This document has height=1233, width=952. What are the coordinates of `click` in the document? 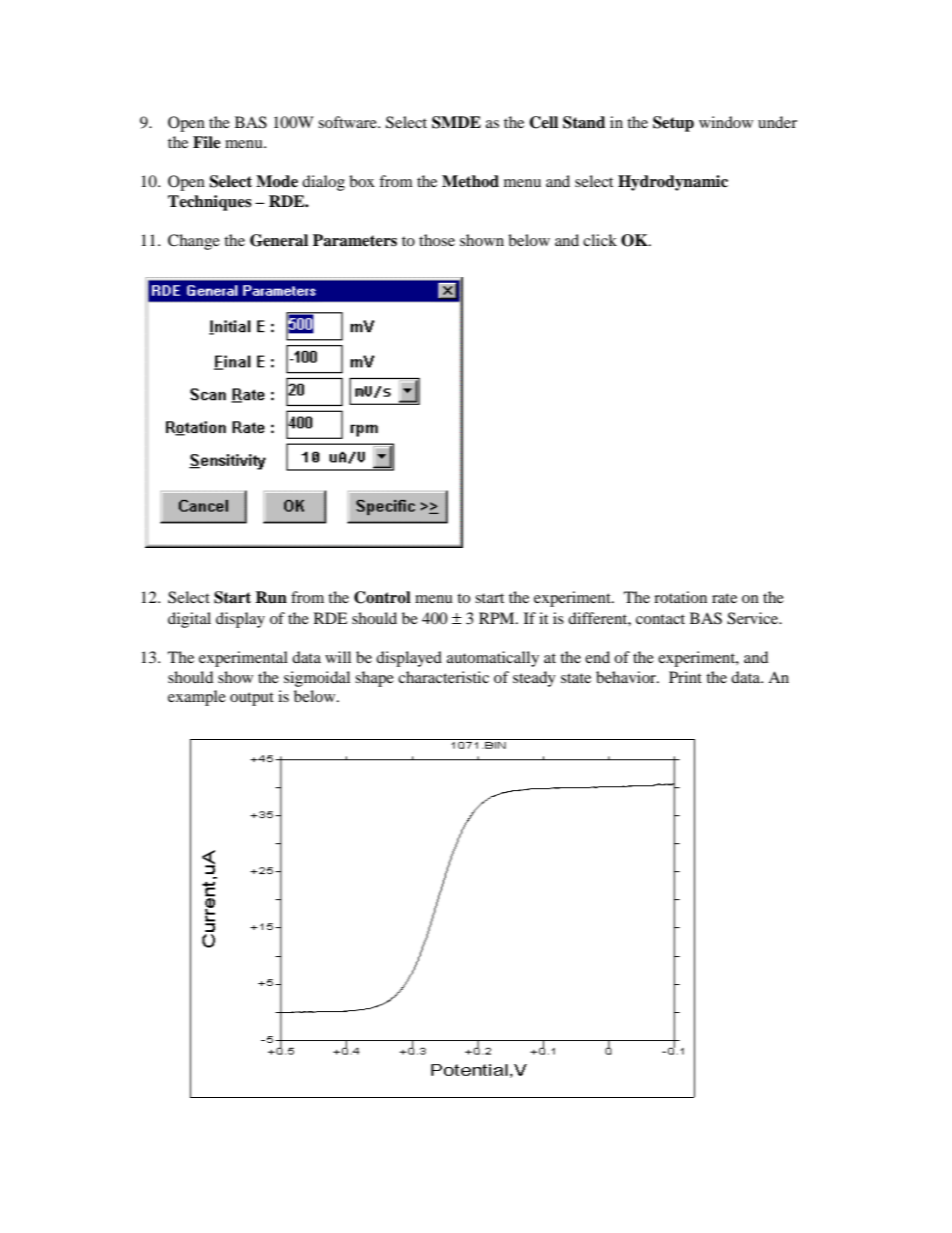 It's located at (600, 240).
